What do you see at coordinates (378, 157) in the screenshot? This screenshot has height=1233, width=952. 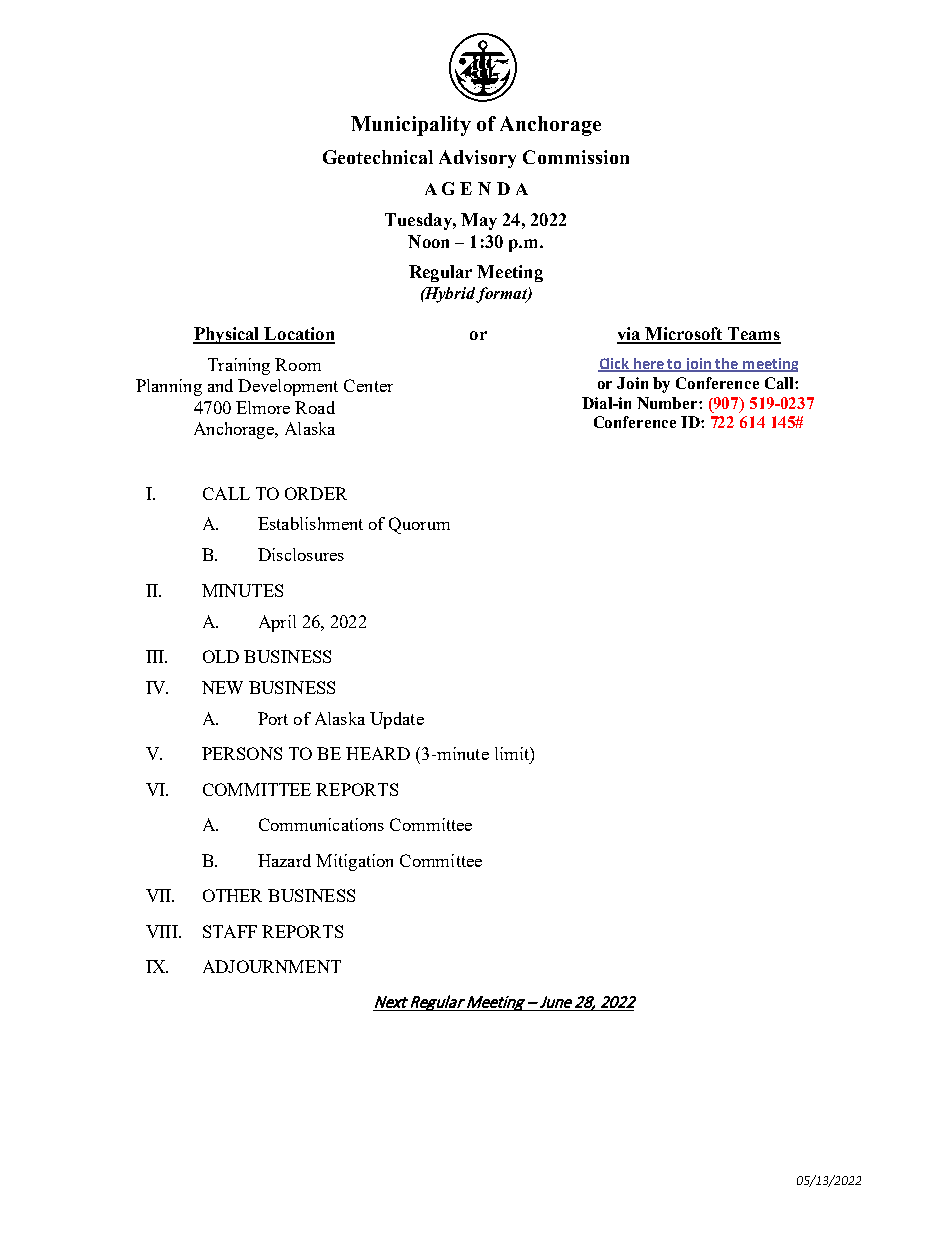 I see `Geotechnical` at bounding box center [378, 157].
